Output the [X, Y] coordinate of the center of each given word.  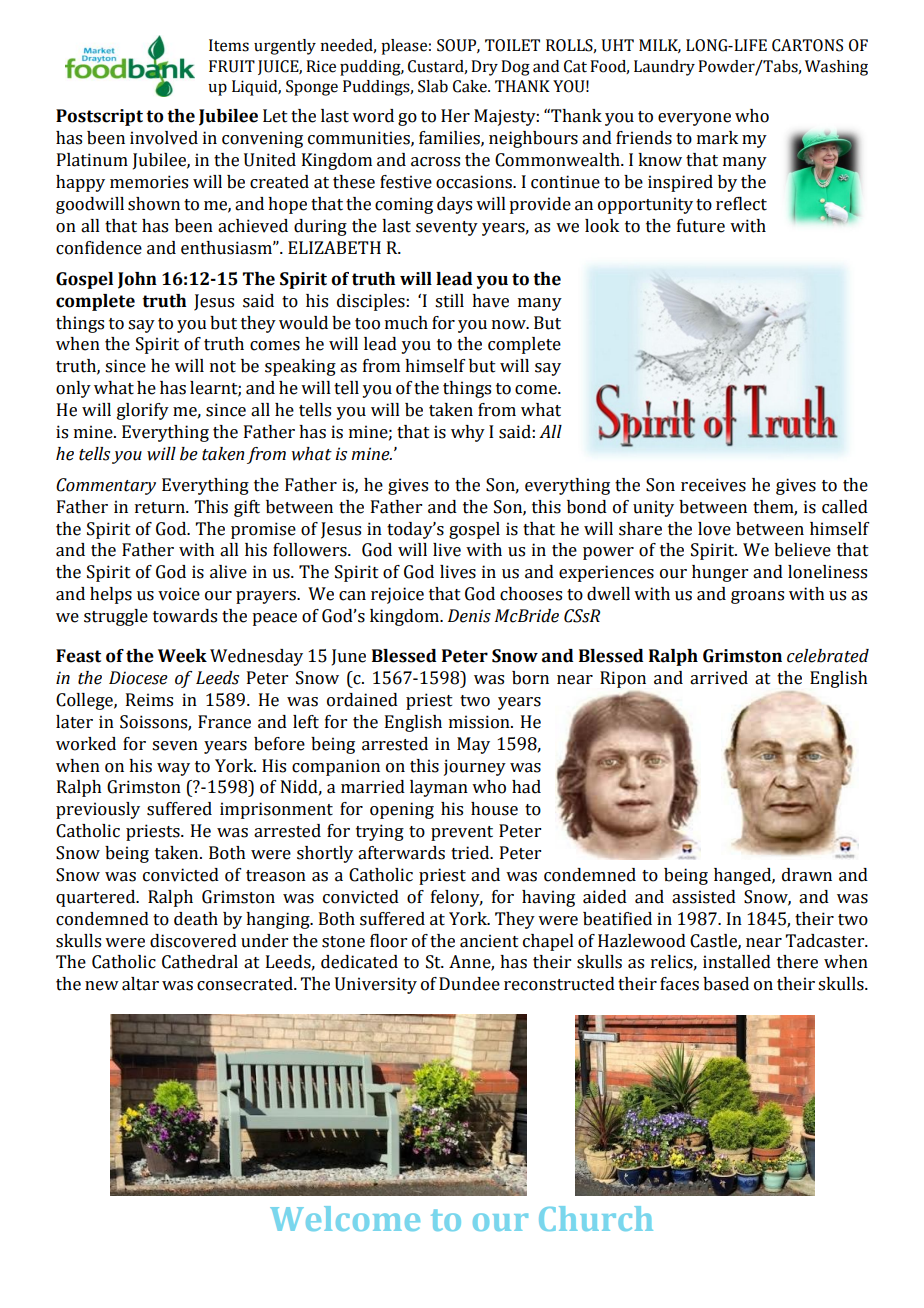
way [173, 769]
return [161, 508]
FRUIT [232, 66]
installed [737, 962]
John [137, 280]
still [449, 301]
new [102, 986]
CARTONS [807, 45]
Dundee [469, 984]
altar [140, 984]
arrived [719, 678]
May [473, 745]
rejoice [397, 595]
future [701, 226]
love [714, 529]
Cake [471, 86]
